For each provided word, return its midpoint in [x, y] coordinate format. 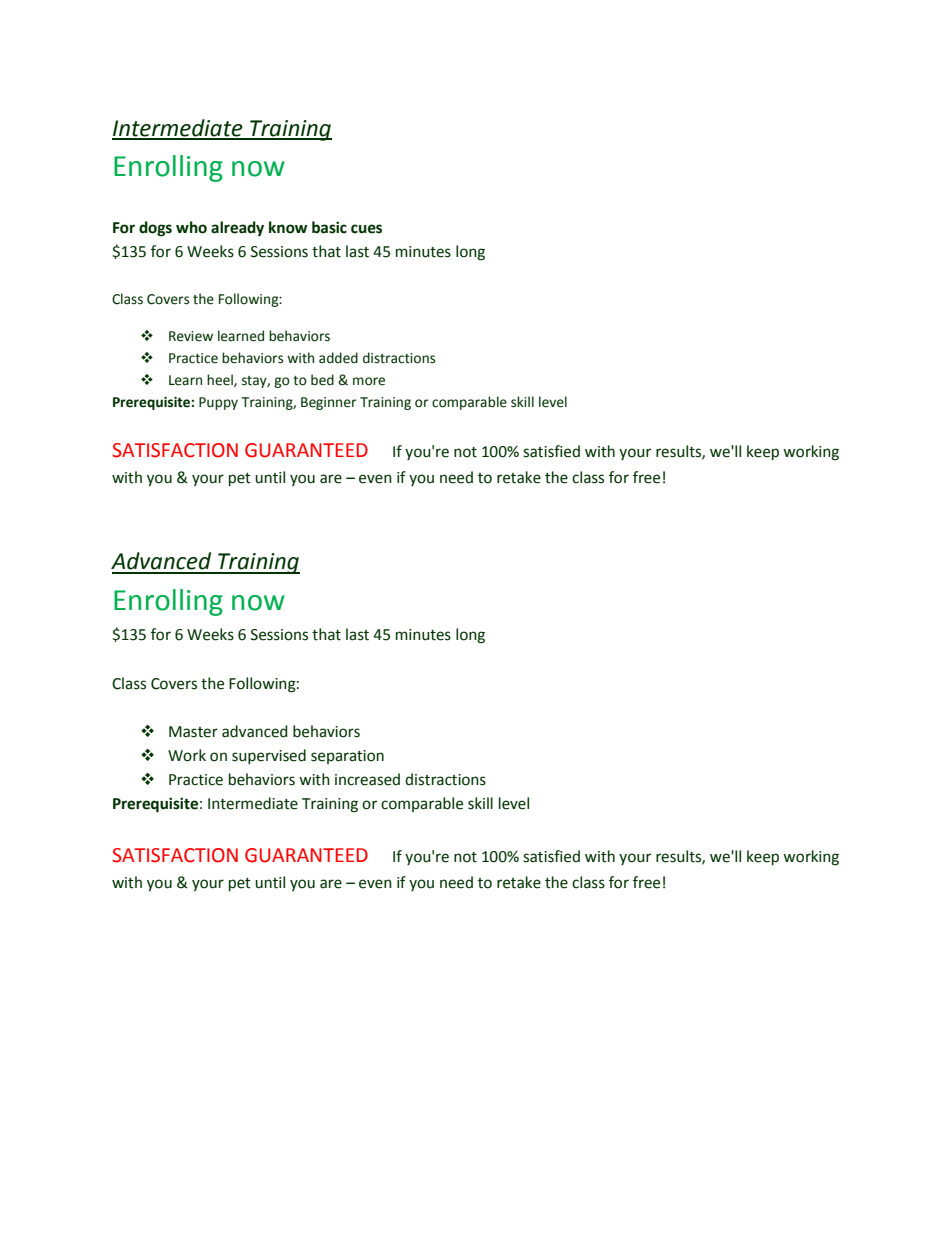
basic [329, 227]
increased [367, 779]
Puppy [218, 403]
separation [347, 757]
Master [193, 732]
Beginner [329, 403]
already [237, 229]
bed [322, 380]
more [369, 381]
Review [191, 336]
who [191, 227]
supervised [269, 756]
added [338, 358]
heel [221, 380]
